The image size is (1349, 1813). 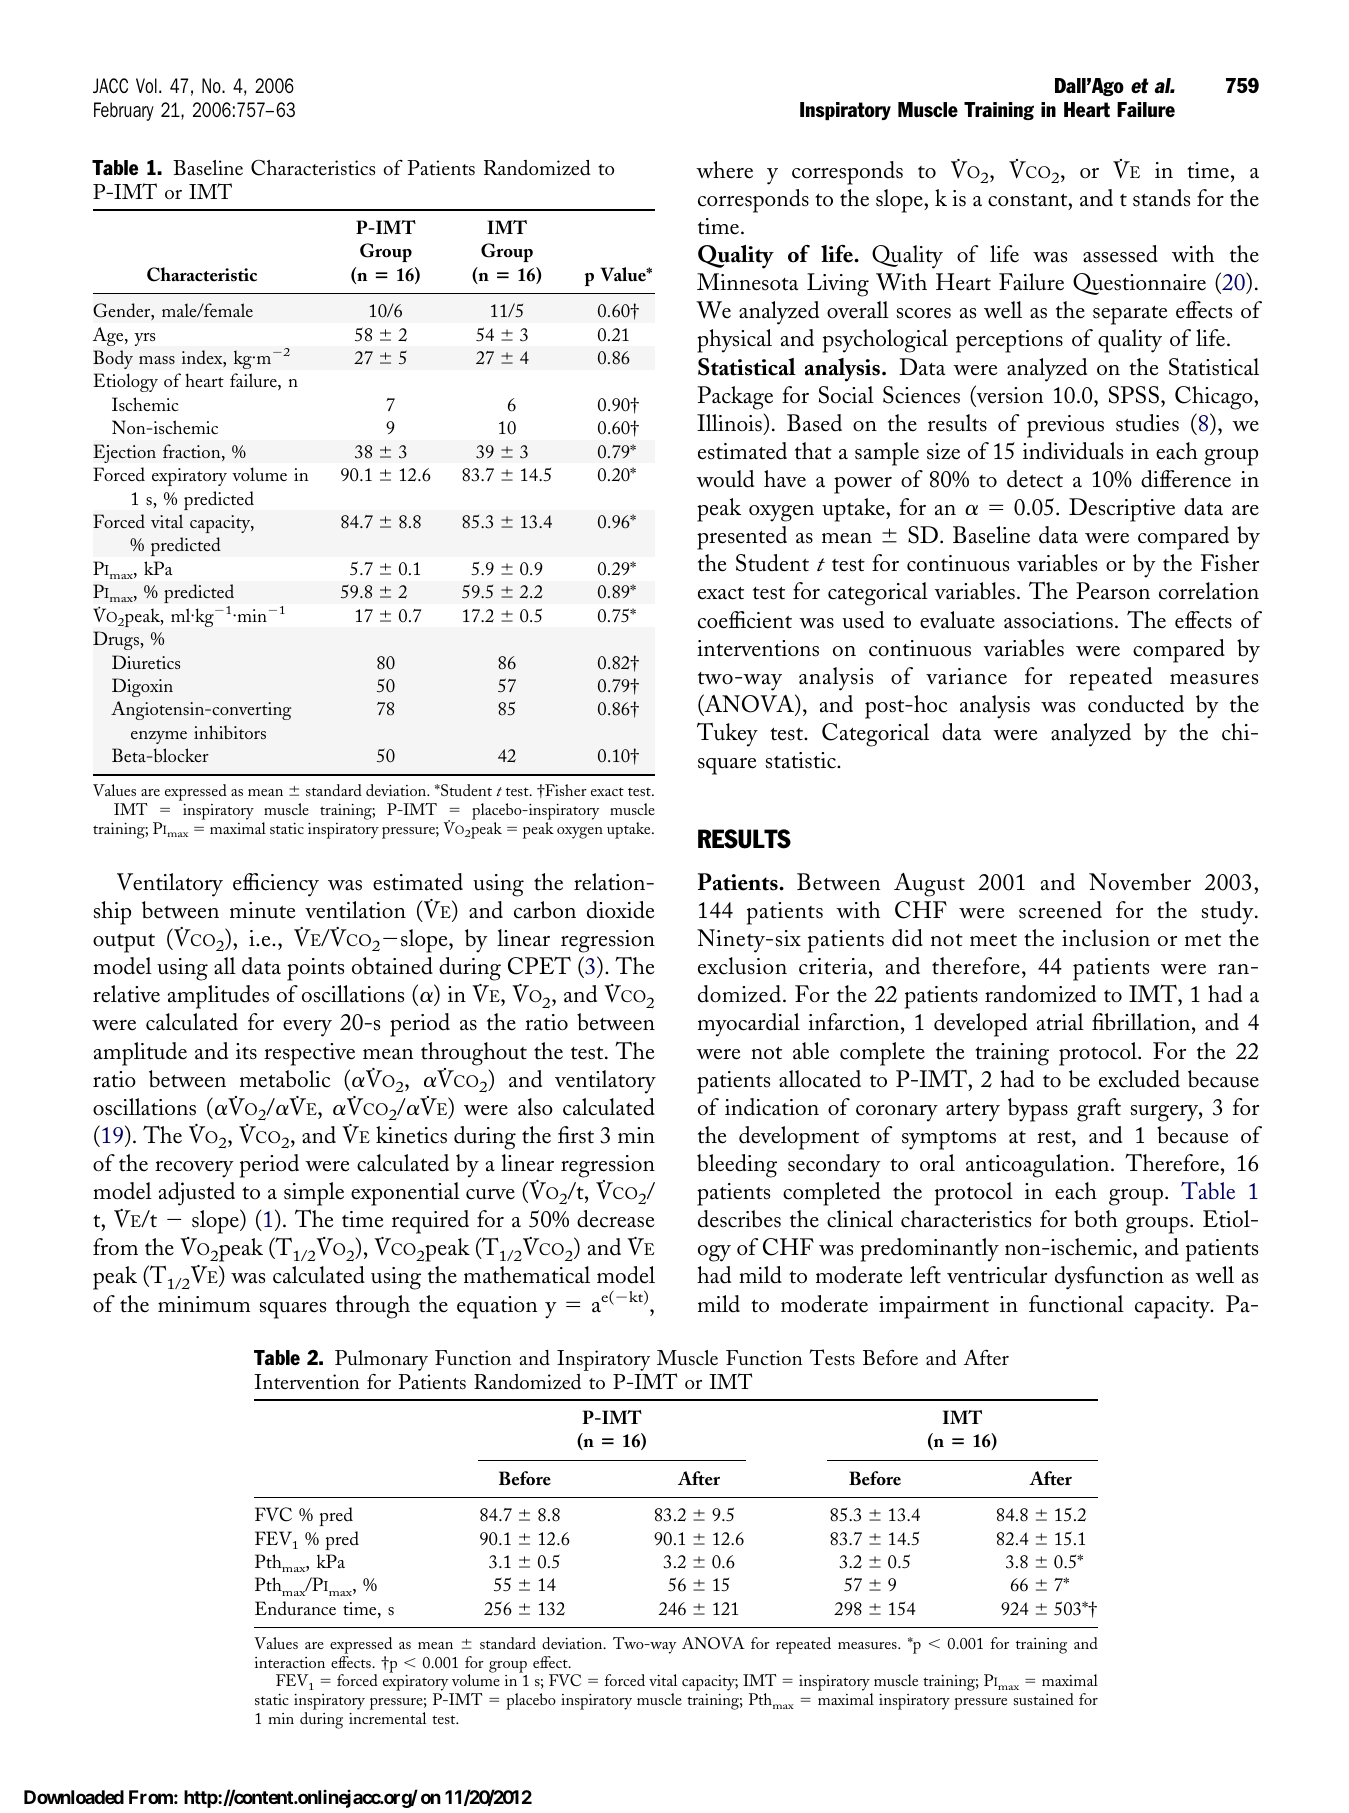 What do you see at coordinates (290, 1662) in the screenshot?
I see `interaction` at bounding box center [290, 1662].
